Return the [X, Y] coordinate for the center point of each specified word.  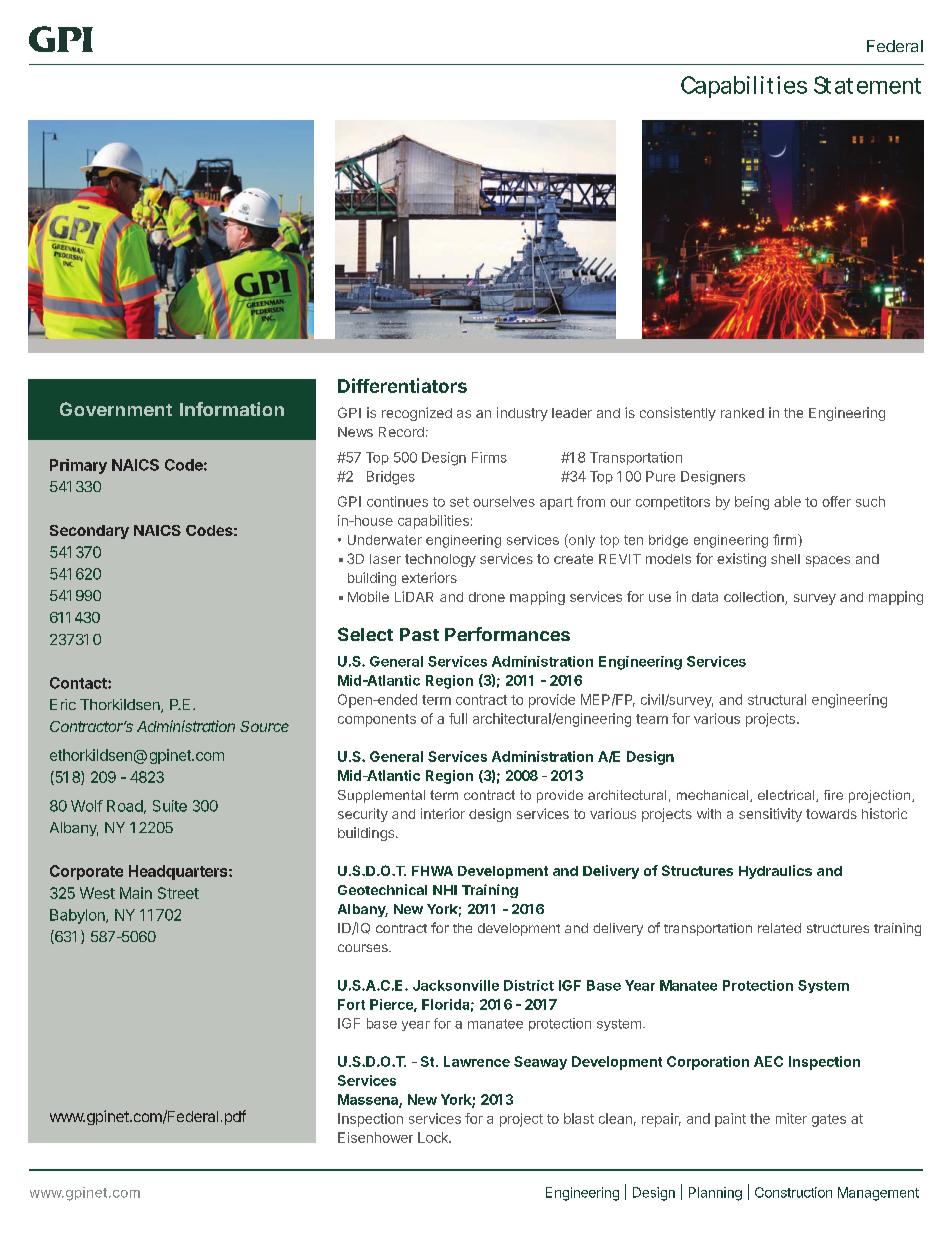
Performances [507, 634]
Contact [79, 683]
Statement [867, 85]
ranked [742, 413]
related [779, 928]
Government [116, 409]
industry [522, 414]
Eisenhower [375, 1137]
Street [178, 893]
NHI [445, 890]
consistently [678, 414]
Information [232, 409]
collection [755, 598]
